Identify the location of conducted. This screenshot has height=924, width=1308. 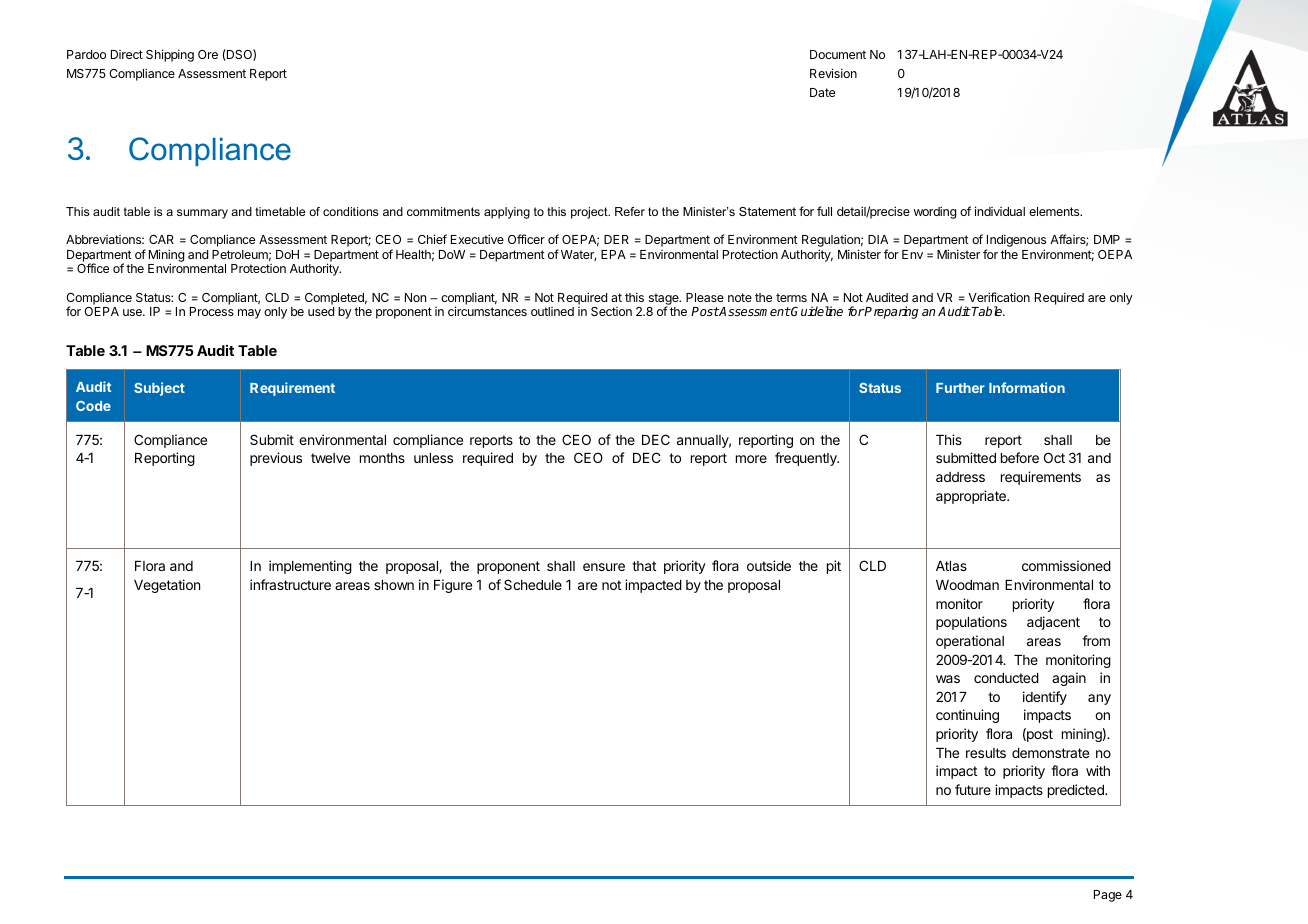
(1006, 678).
